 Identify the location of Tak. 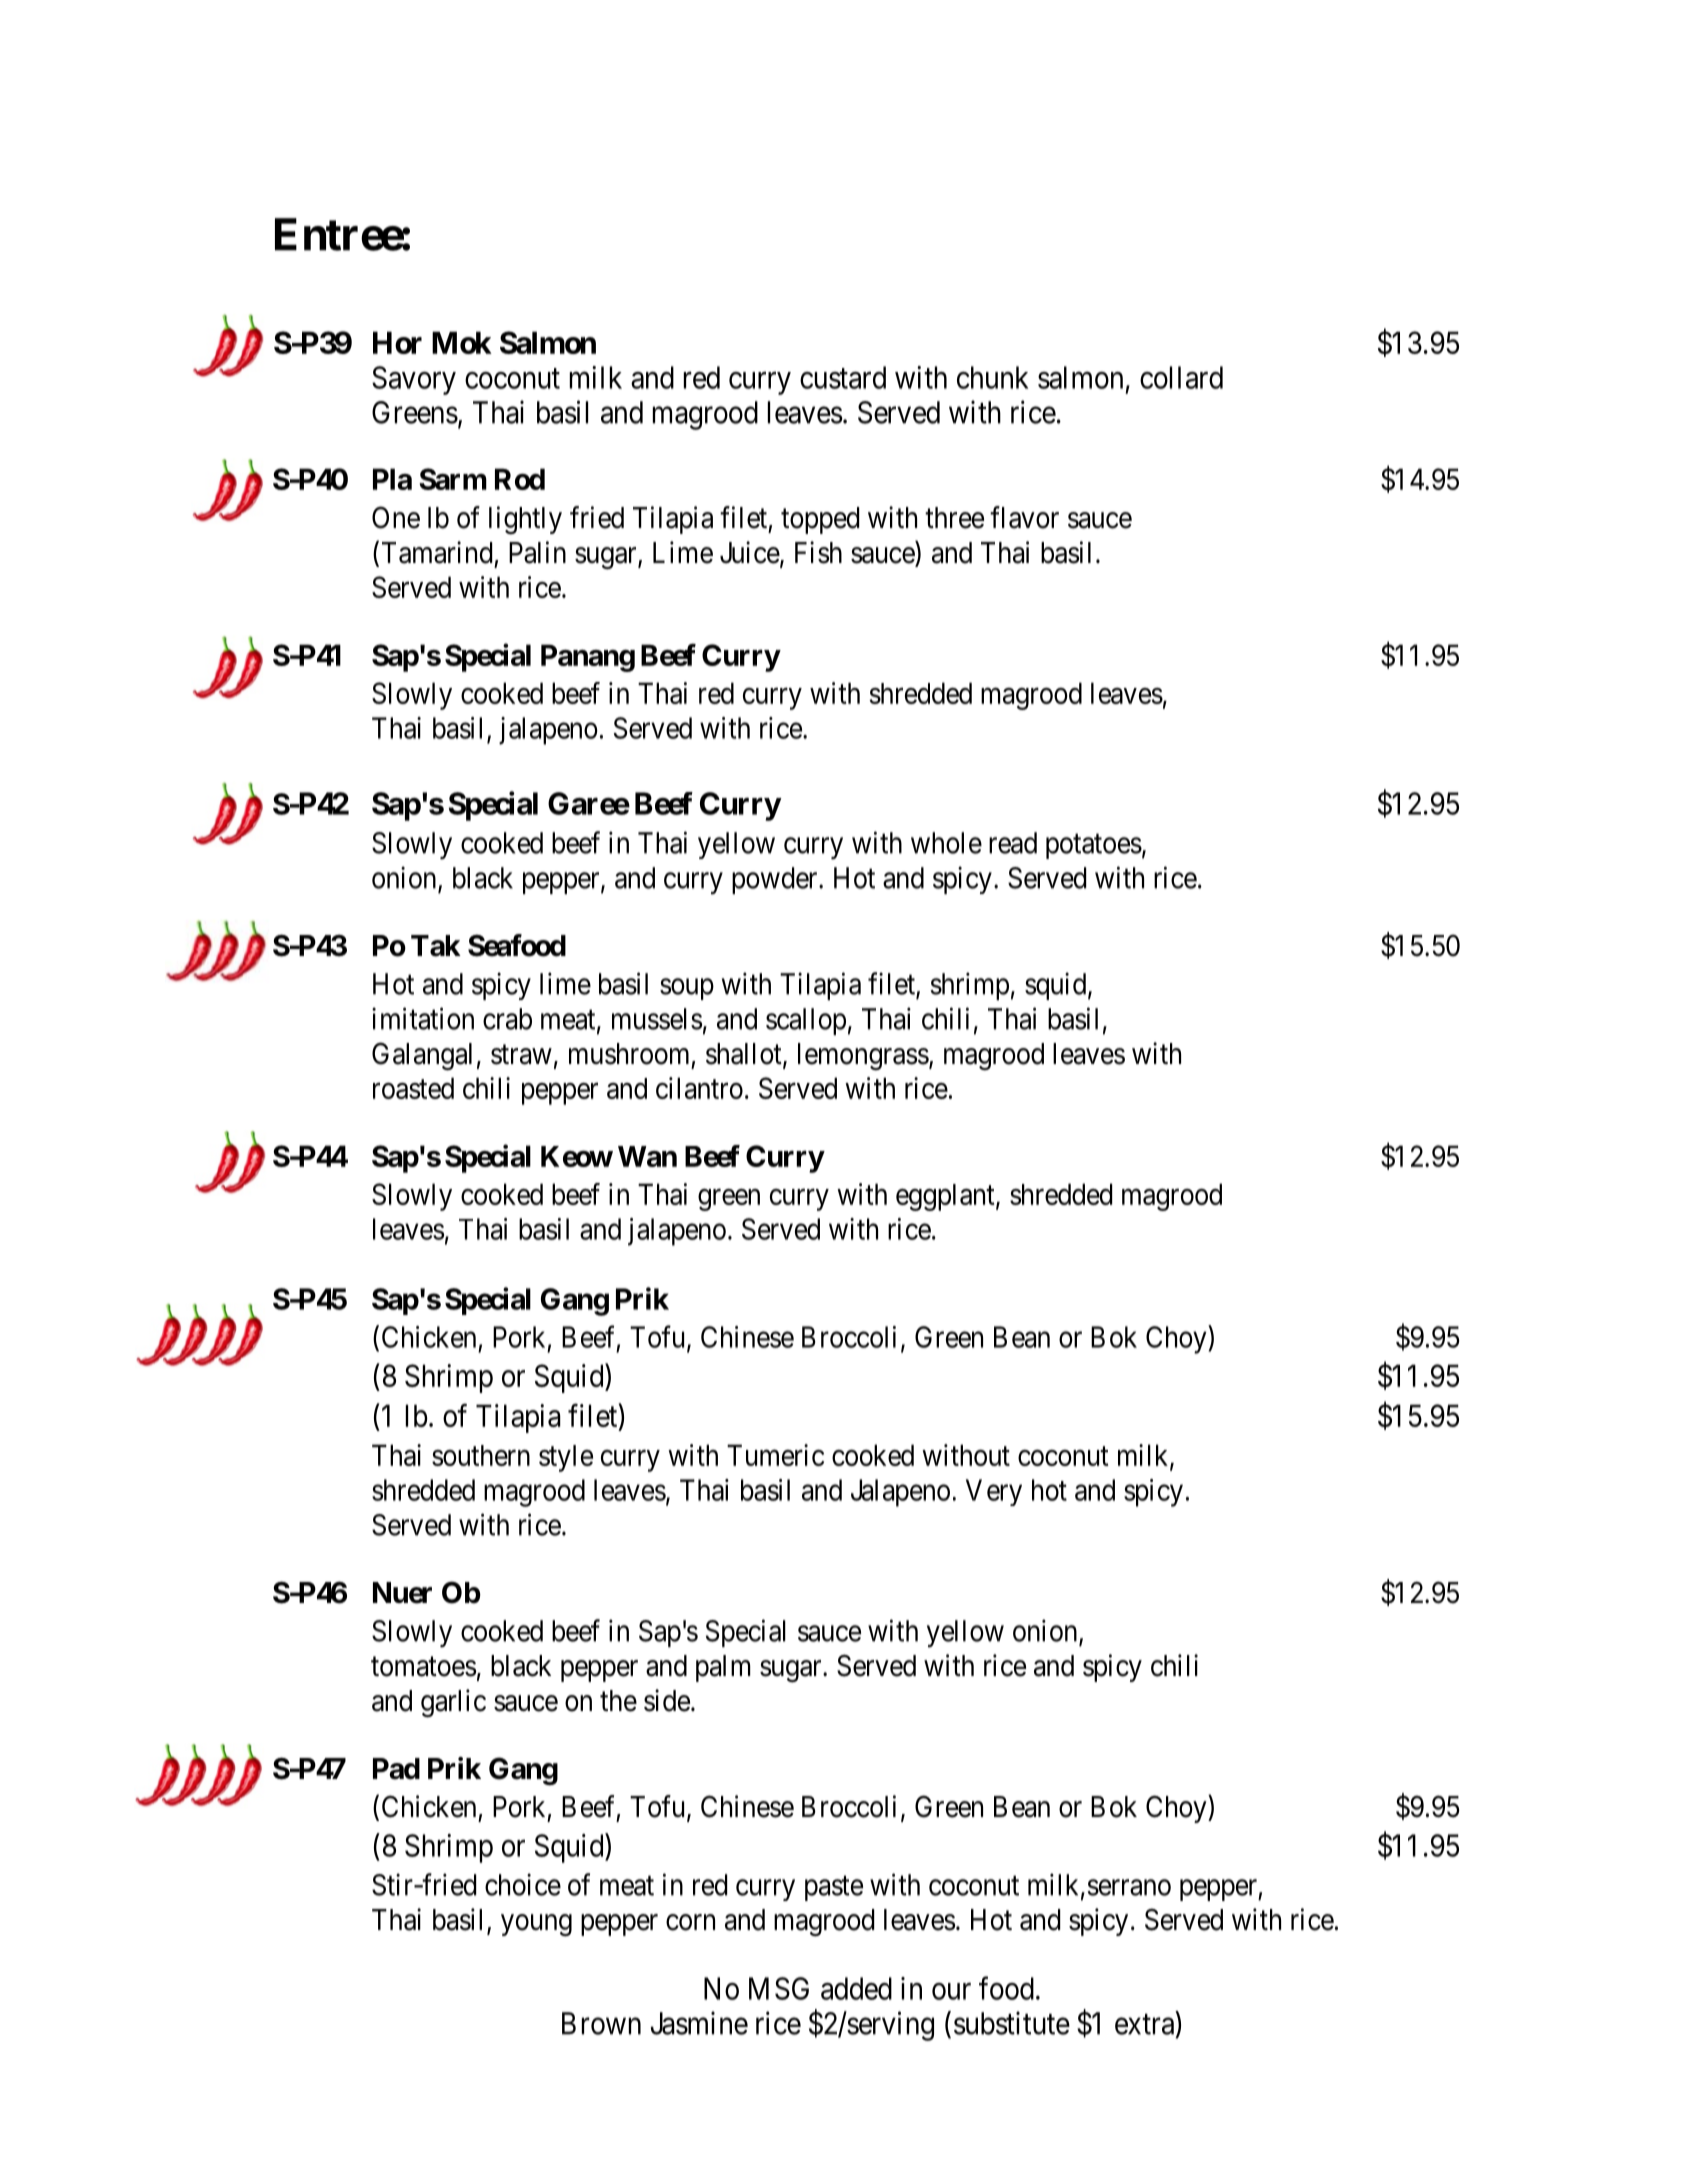
(436, 946).
